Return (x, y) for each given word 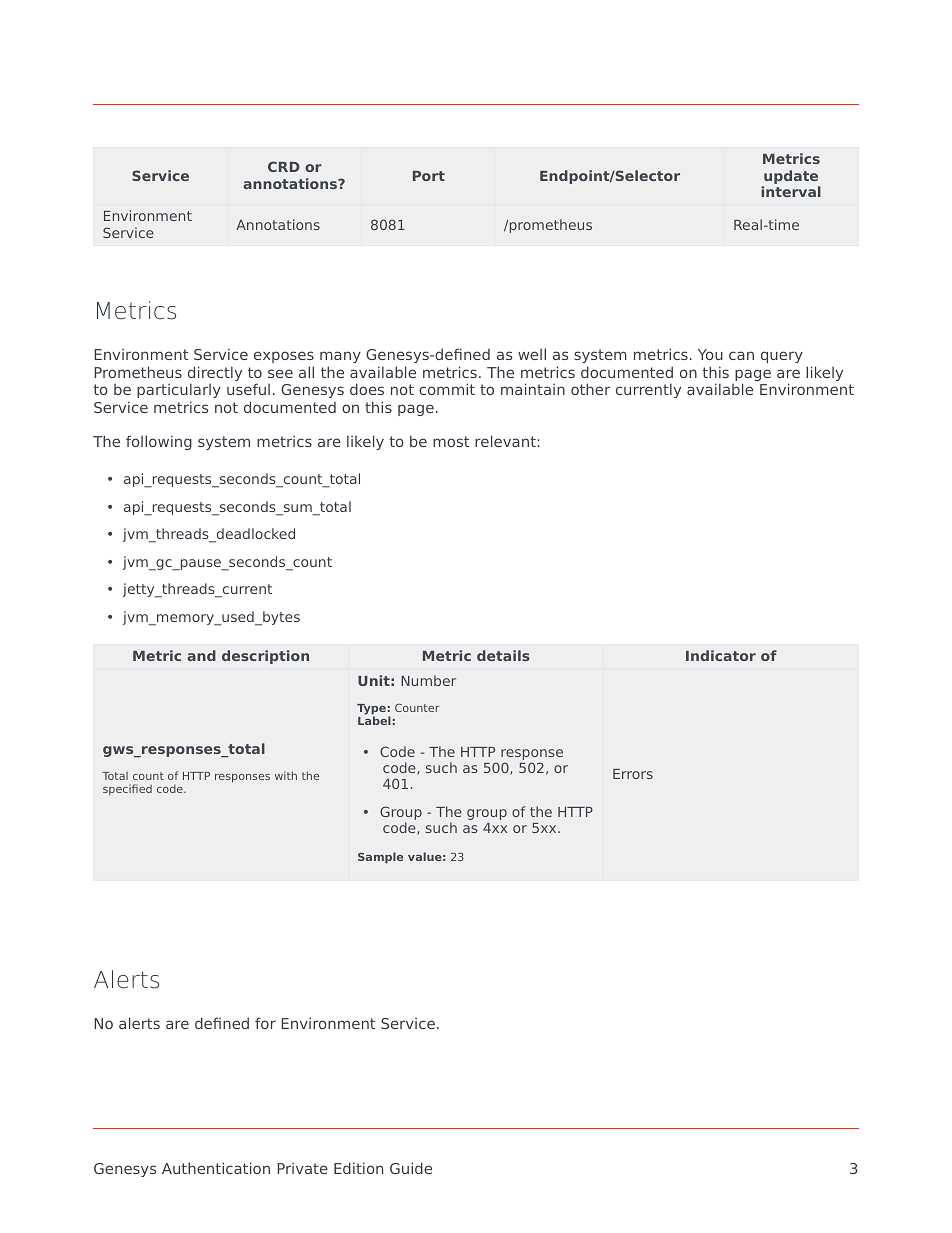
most (451, 441)
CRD (284, 166)
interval (791, 191)
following (159, 442)
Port (429, 176)
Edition (358, 1168)
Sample (380, 858)
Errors (633, 774)
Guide (411, 1168)
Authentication (216, 1168)
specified (127, 789)
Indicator (721, 655)
